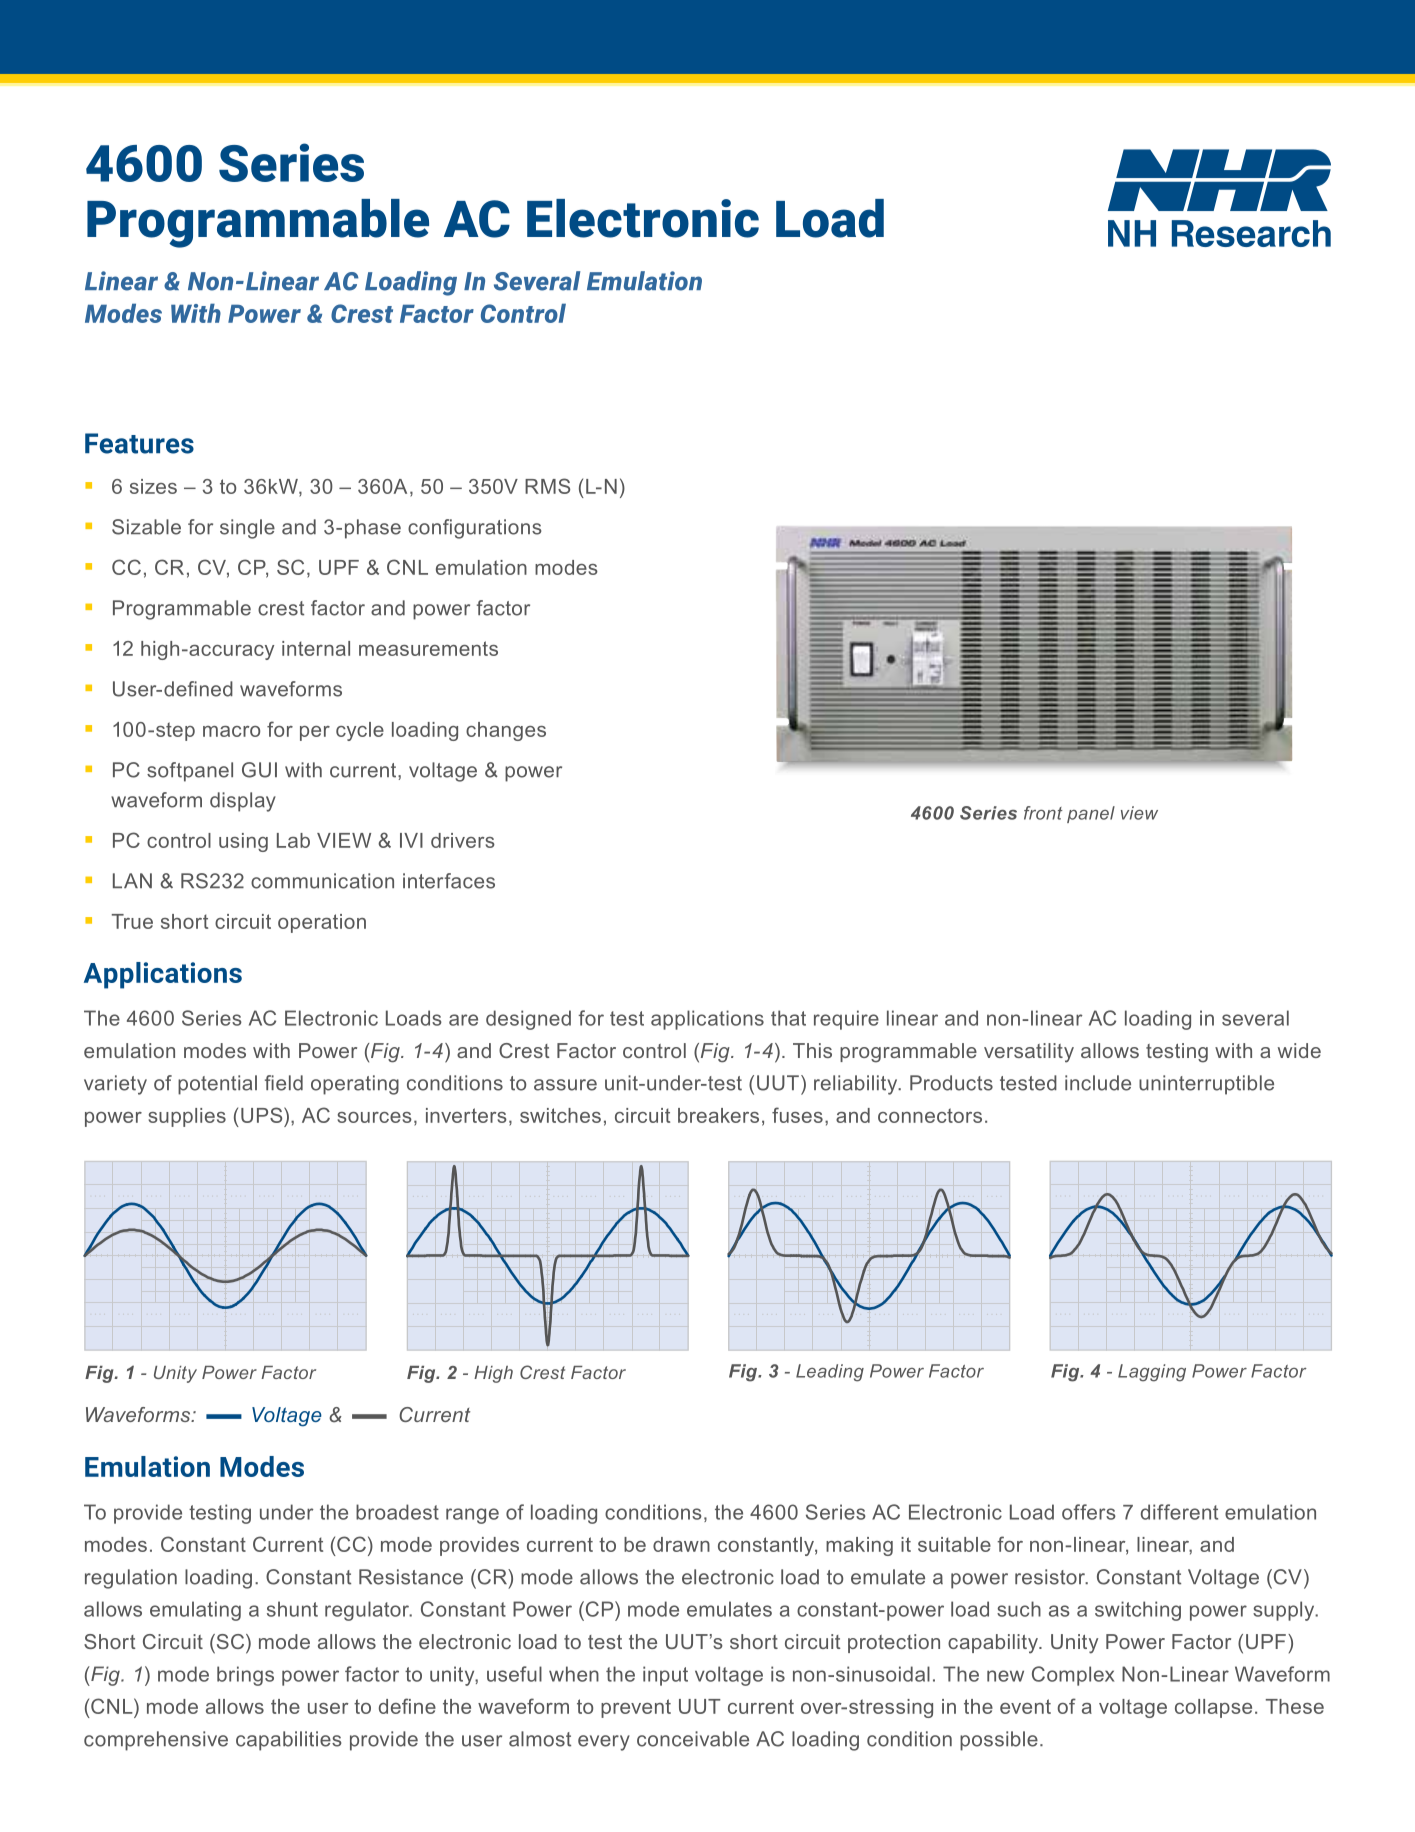 This page has width=1415, height=1832. What do you see at coordinates (1043, 813) in the page?
I see `front` at bounding box center [1043, 813].
